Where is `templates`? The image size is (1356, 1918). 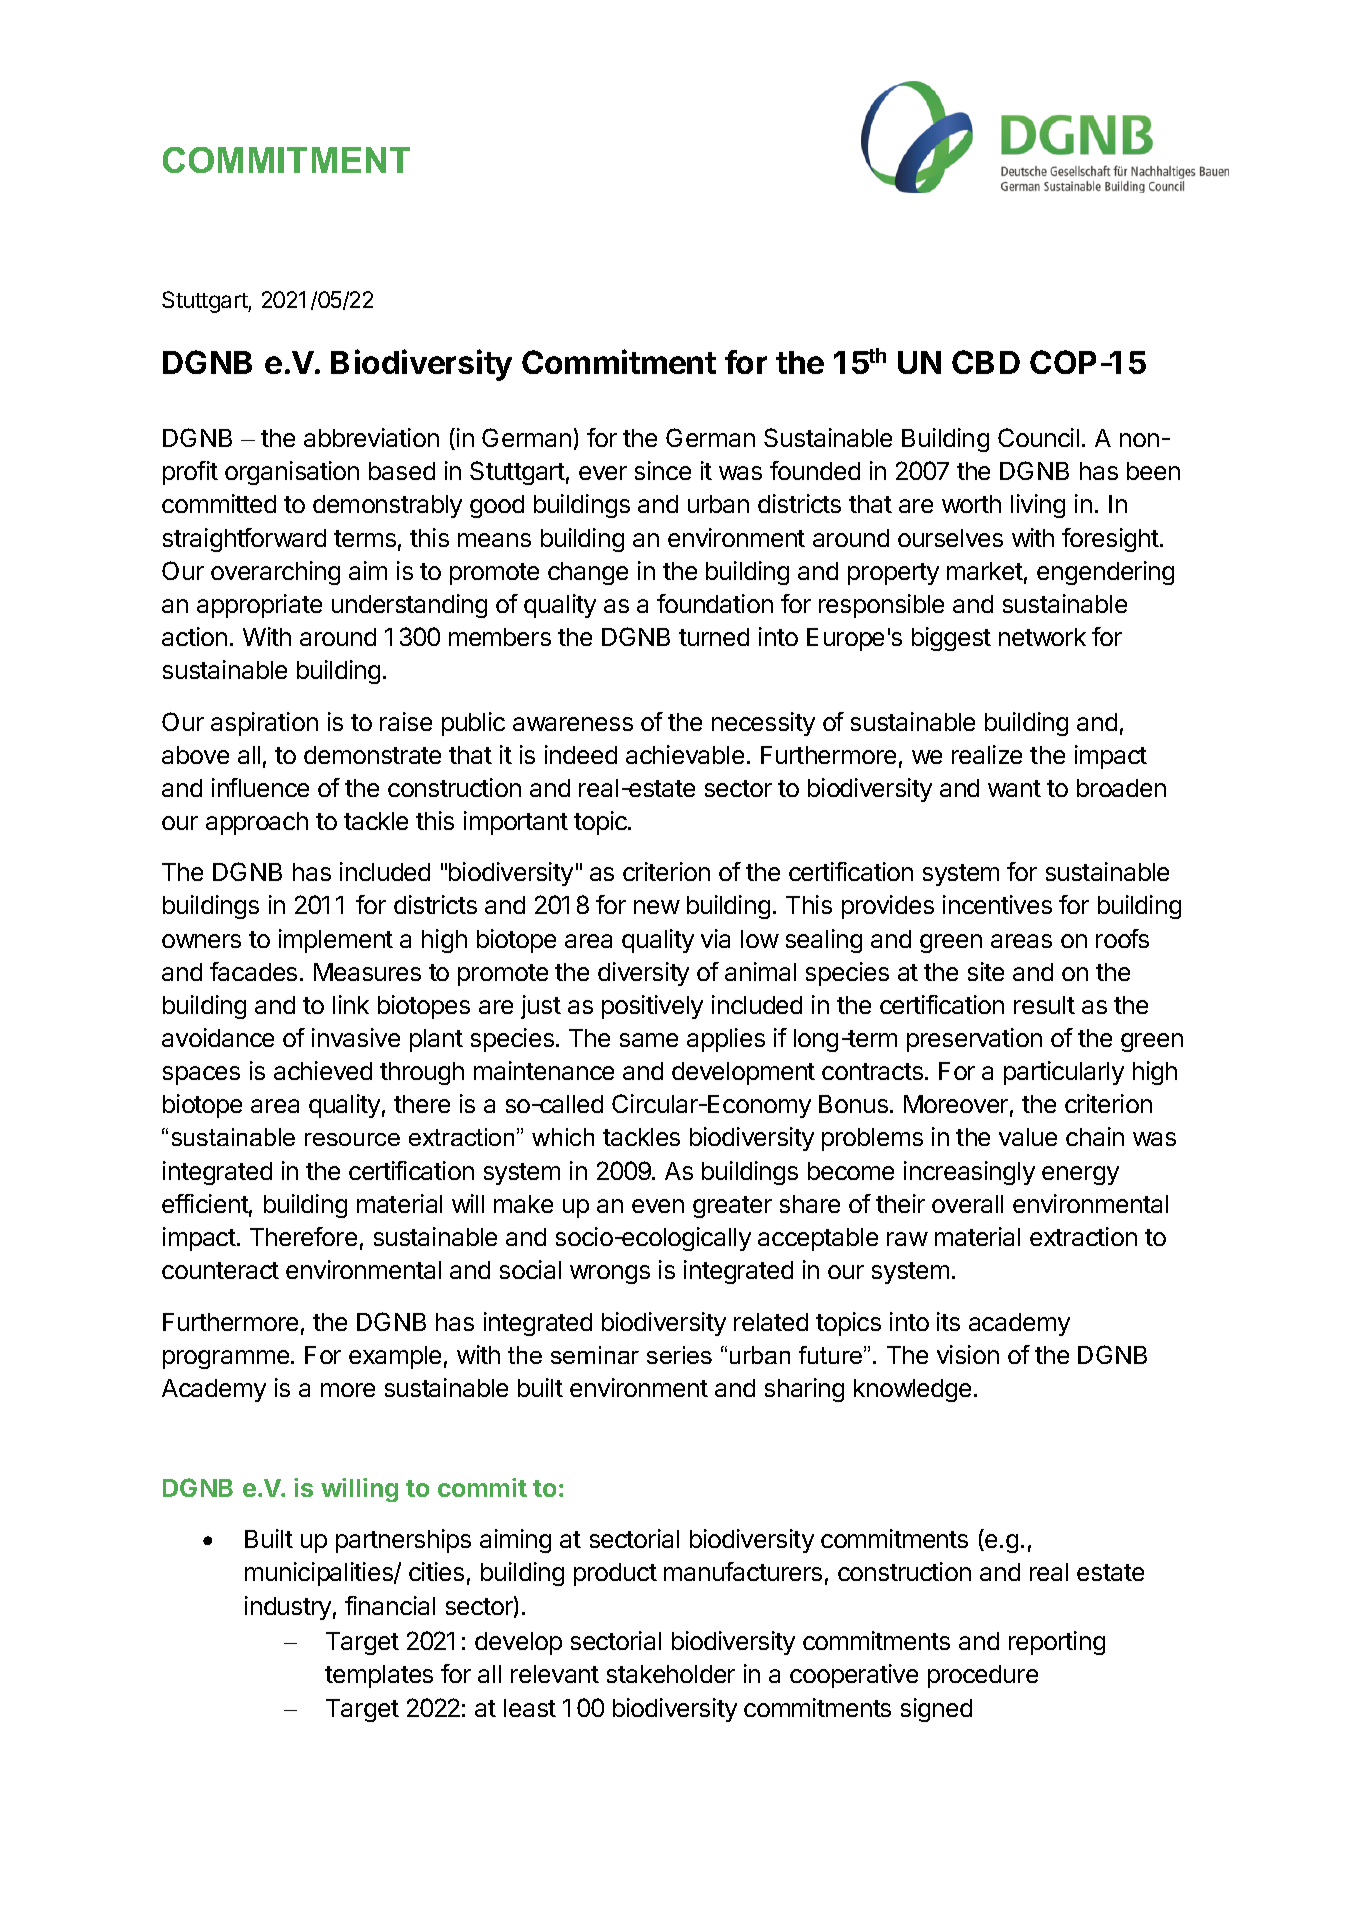
templates is located at coordinates (379, 1676).
